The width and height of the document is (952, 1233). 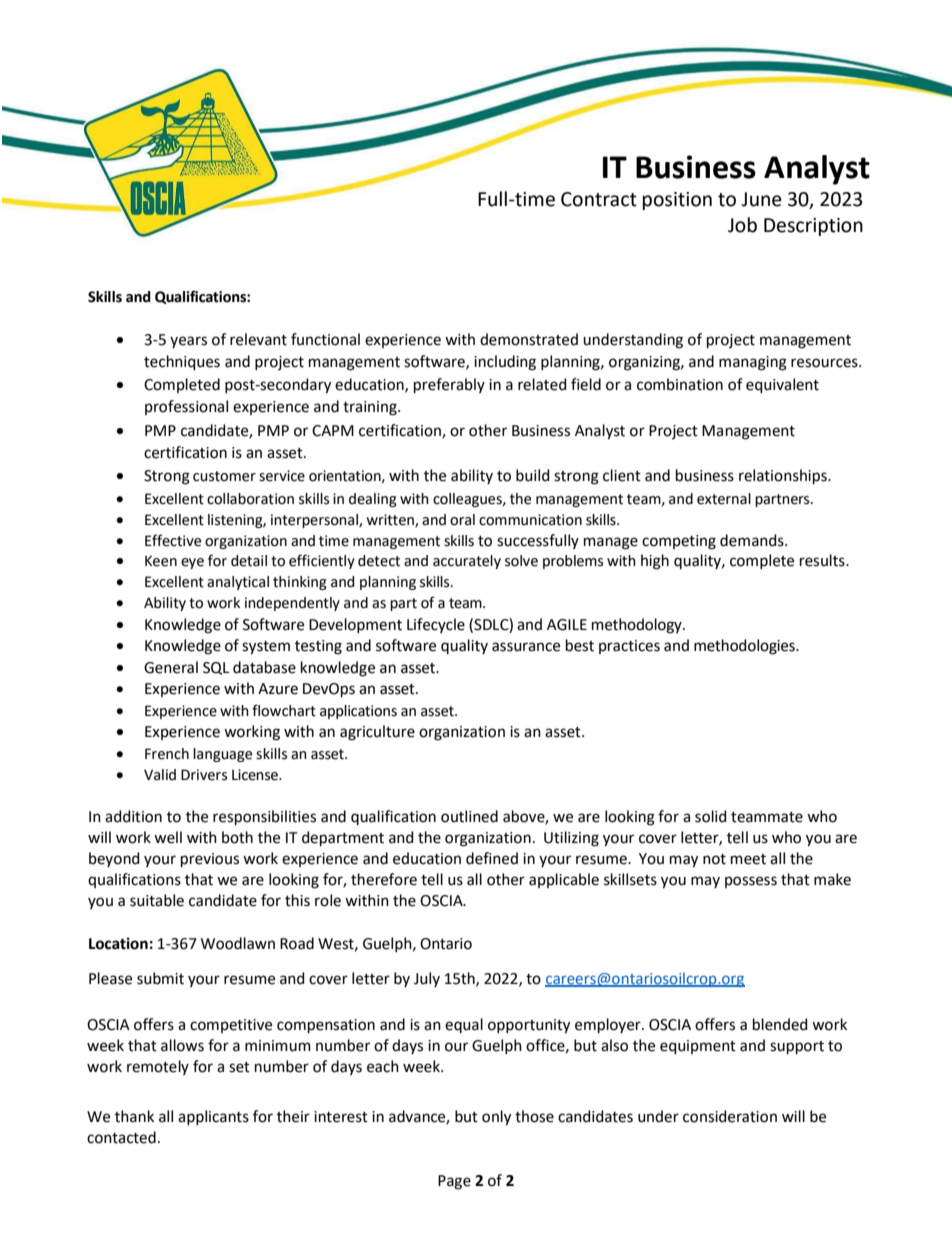 I want to click on applicants, so click(x=213, y=1117).
